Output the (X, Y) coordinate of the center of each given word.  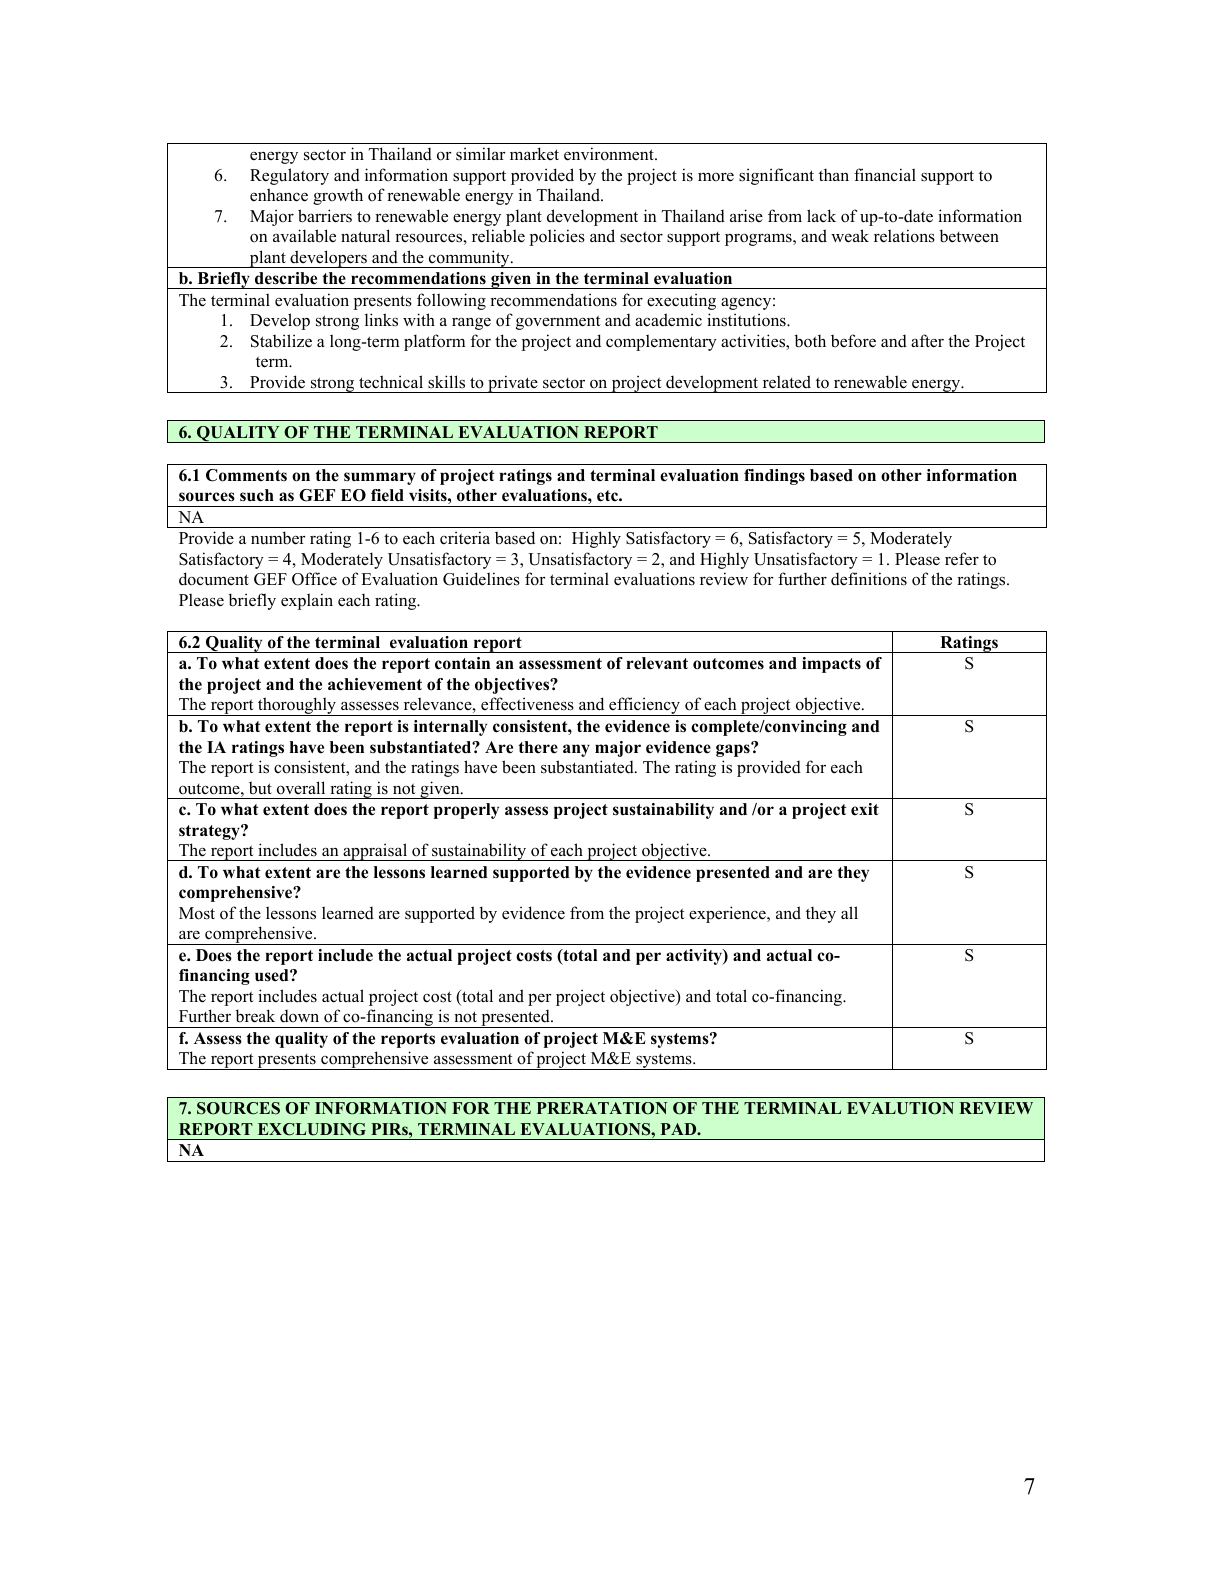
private (513, 384)
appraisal (375, 852)
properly (466, 811)
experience (728, 914)
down (299, 1016)
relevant (657, 663)
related (787, 382)
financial (885, 175)
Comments (246, 475)
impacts (831, 665)
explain (307, 601)
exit (865, 809)
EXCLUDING (312, 1129)
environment (610, 154)
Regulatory (289, 176)
